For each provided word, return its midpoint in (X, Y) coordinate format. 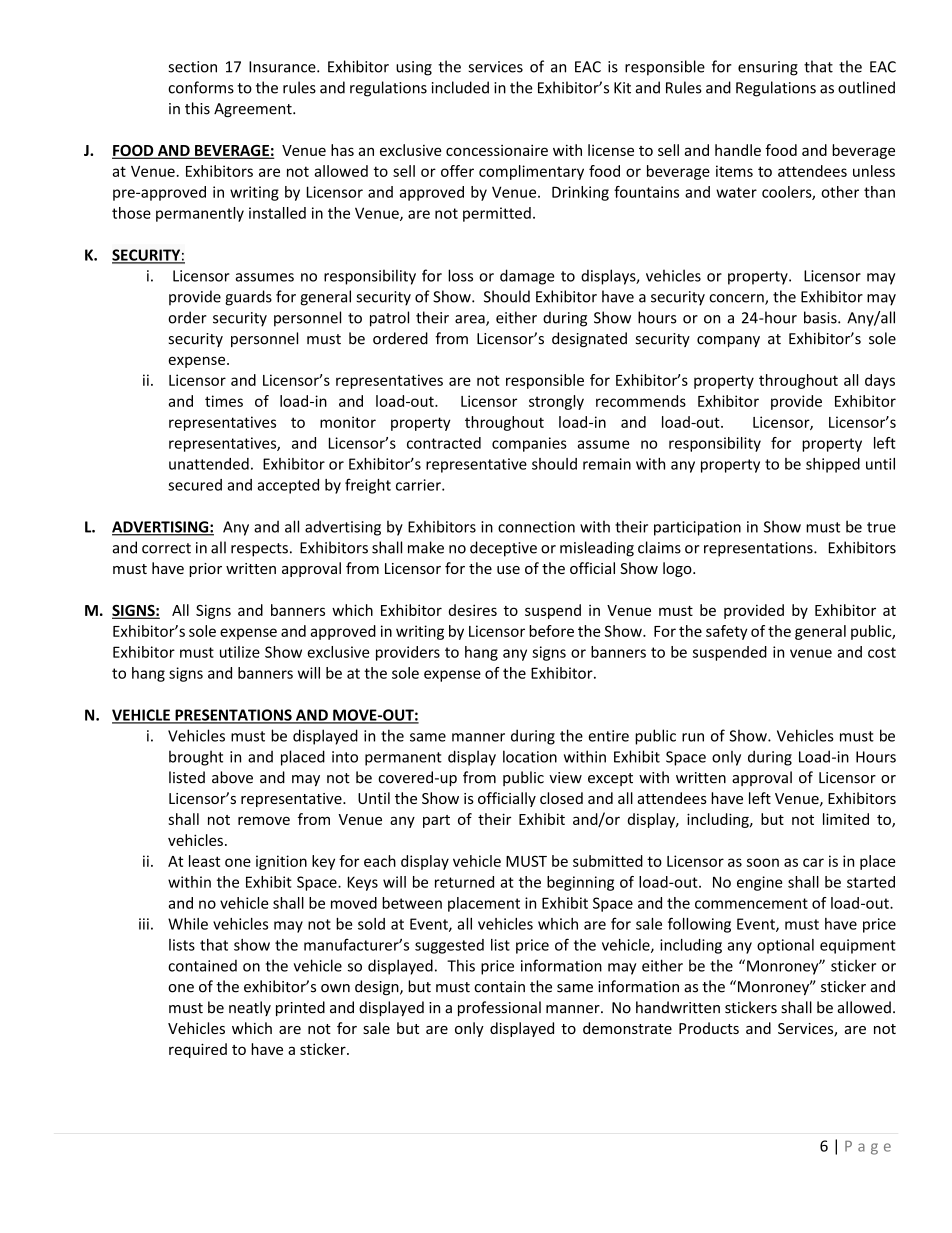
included (460, 87)
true (881, 527)
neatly (250, 1008)
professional (499, 1008)
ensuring (768, 68)
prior (205, 570)
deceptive (503, 549)
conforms (201, 87)
